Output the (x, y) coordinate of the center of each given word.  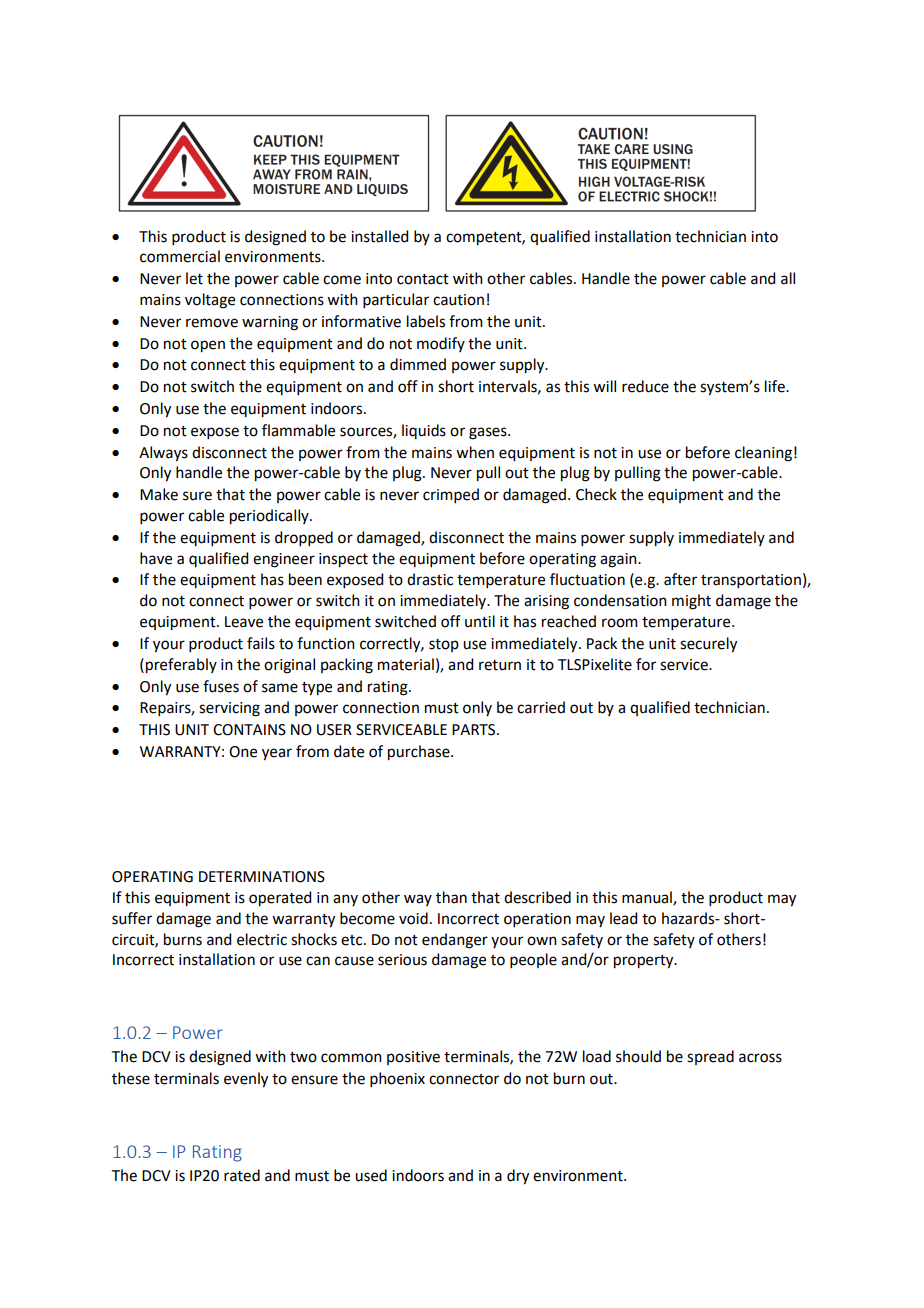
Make (159, 494)
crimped (451, 495)
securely (708, 645)
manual (648, 898)
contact (423, 279)
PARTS (475, 730)
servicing (229, 709)
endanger (455, 941)
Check (596, 494)
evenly (246, 1080)
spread (710, 1057)
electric (262, 939)
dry (518, 1177)
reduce (645, 386)
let (194, 278)
